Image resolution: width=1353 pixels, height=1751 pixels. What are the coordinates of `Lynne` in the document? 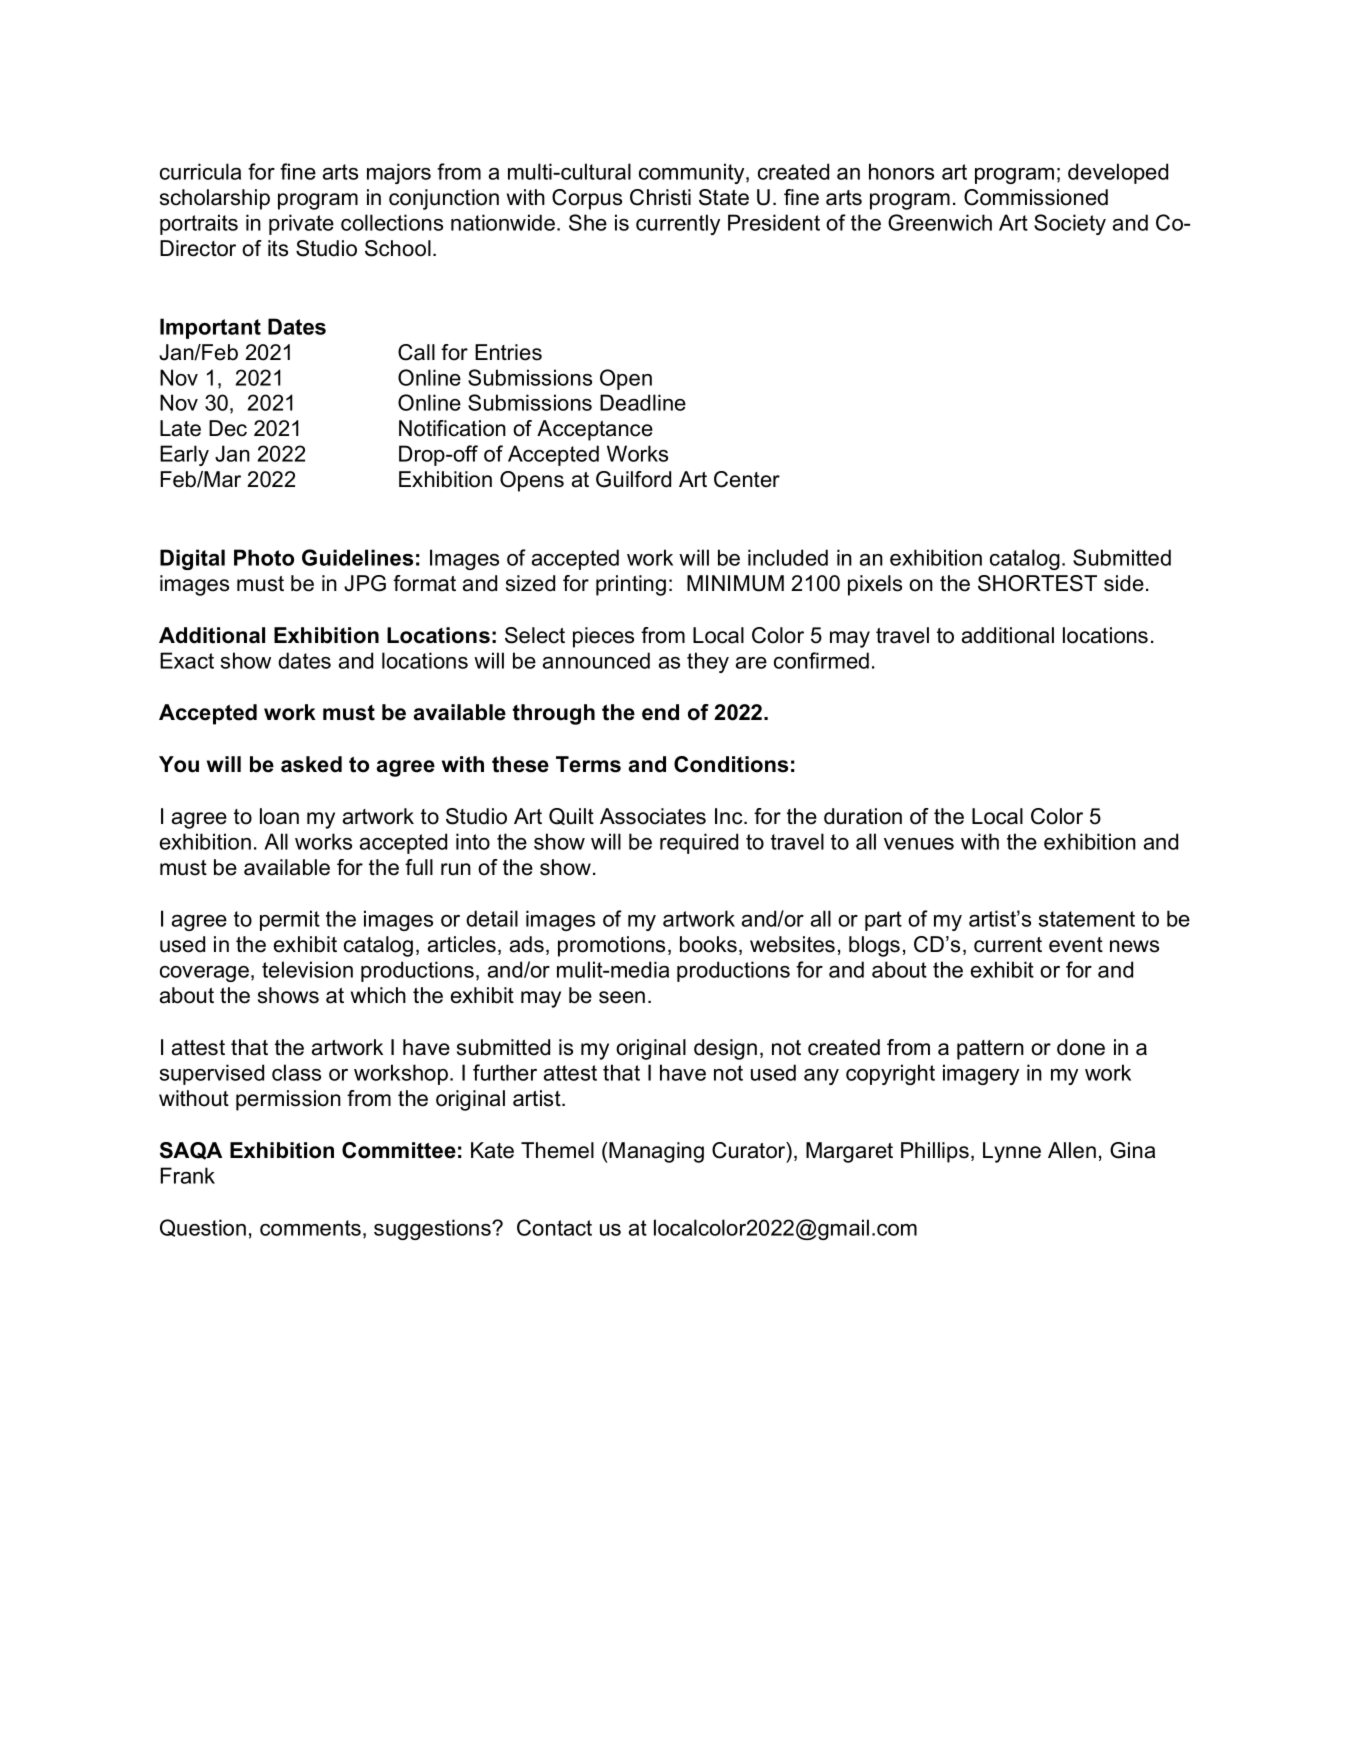 It's located at (1012, 1152).
